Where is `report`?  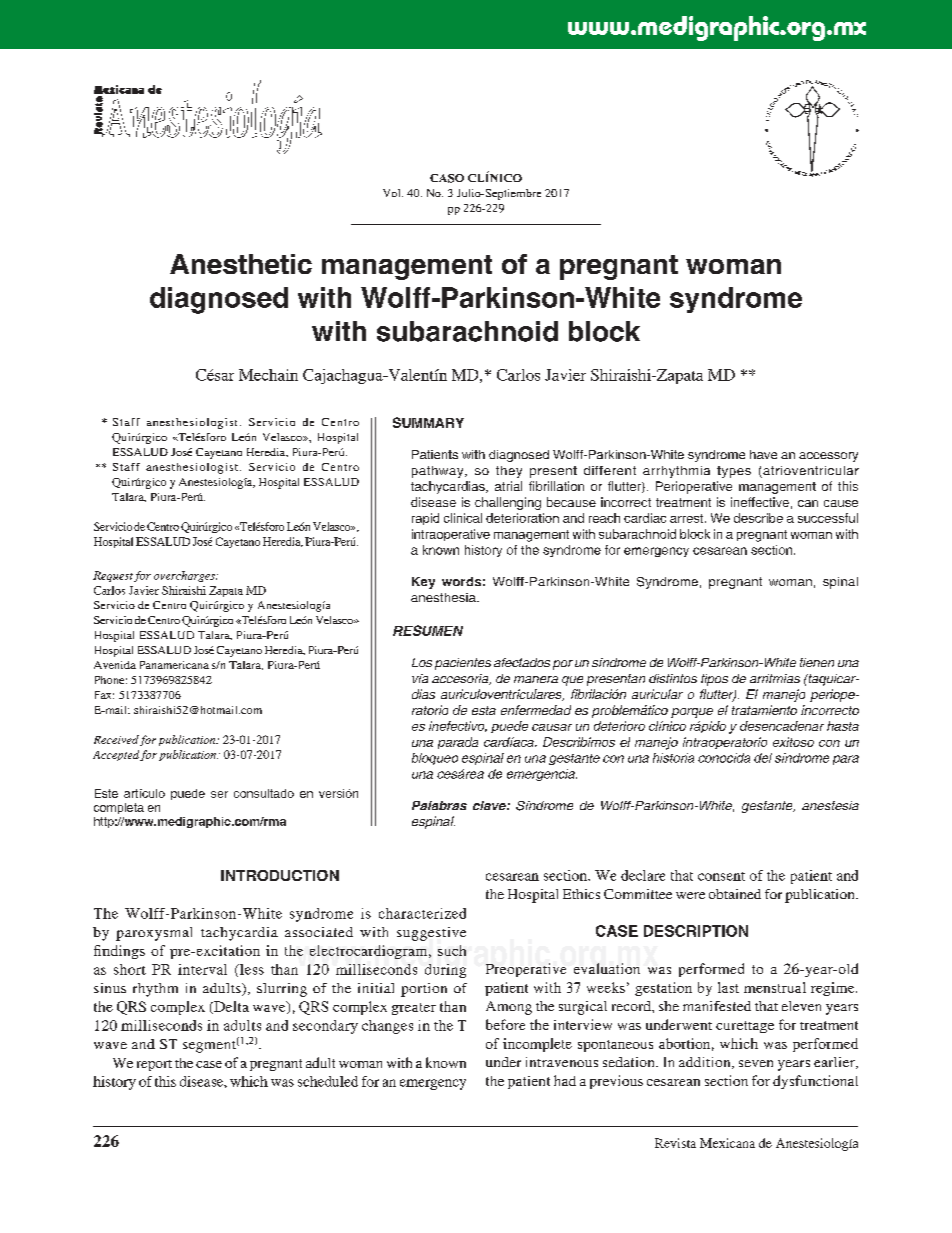
report is located at coordinates (154, 1065).
